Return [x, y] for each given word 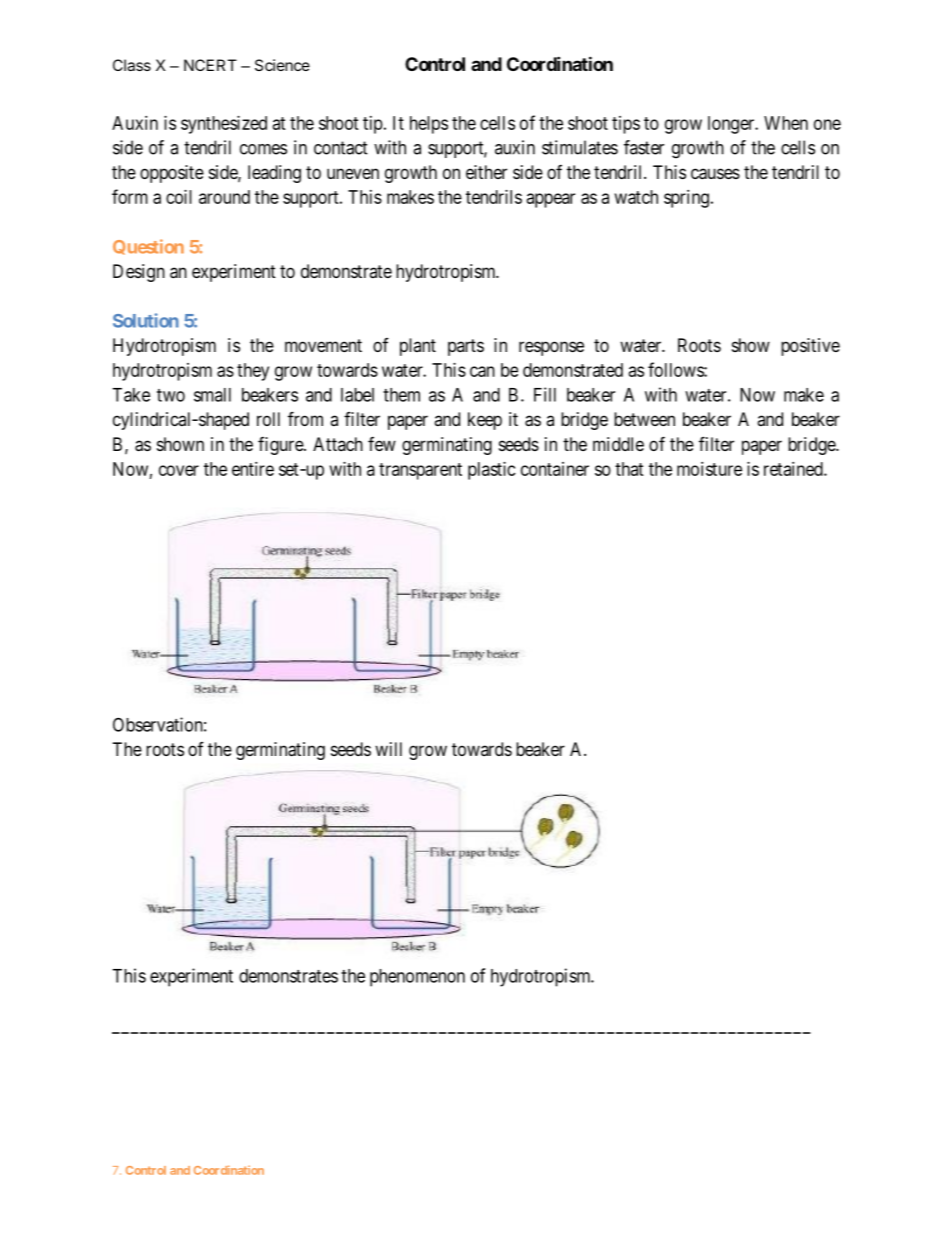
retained [794, 469]
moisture [709, 469]
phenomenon [417, 978]
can [482, 371]
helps [429, 125]
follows [676, 369]
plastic [492, 471]
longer [732, 125]
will [388, 749]
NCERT [210, 65]
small [212, 395]
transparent [420, 471]
